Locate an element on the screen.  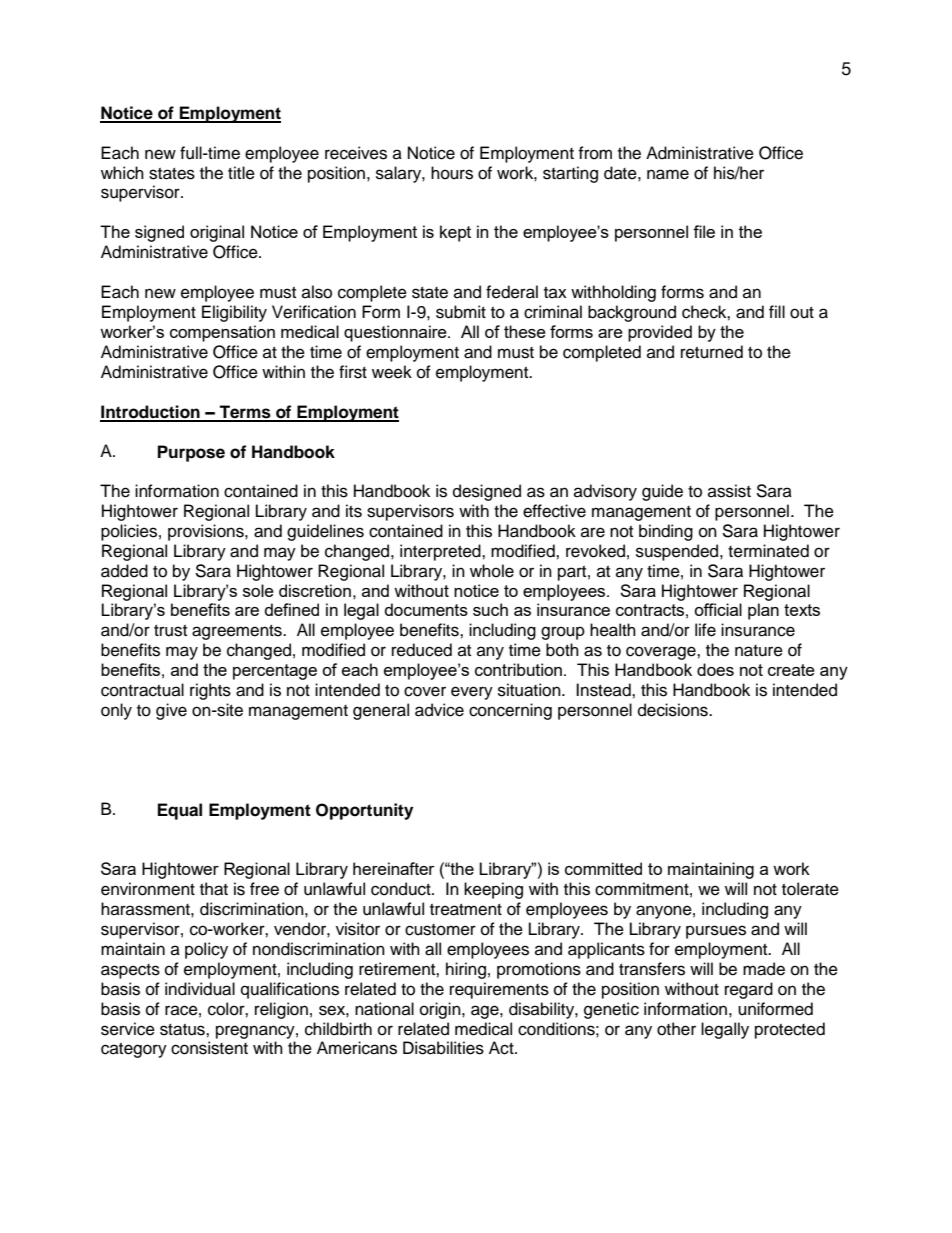
submit is located at coordinates (461, 312).
